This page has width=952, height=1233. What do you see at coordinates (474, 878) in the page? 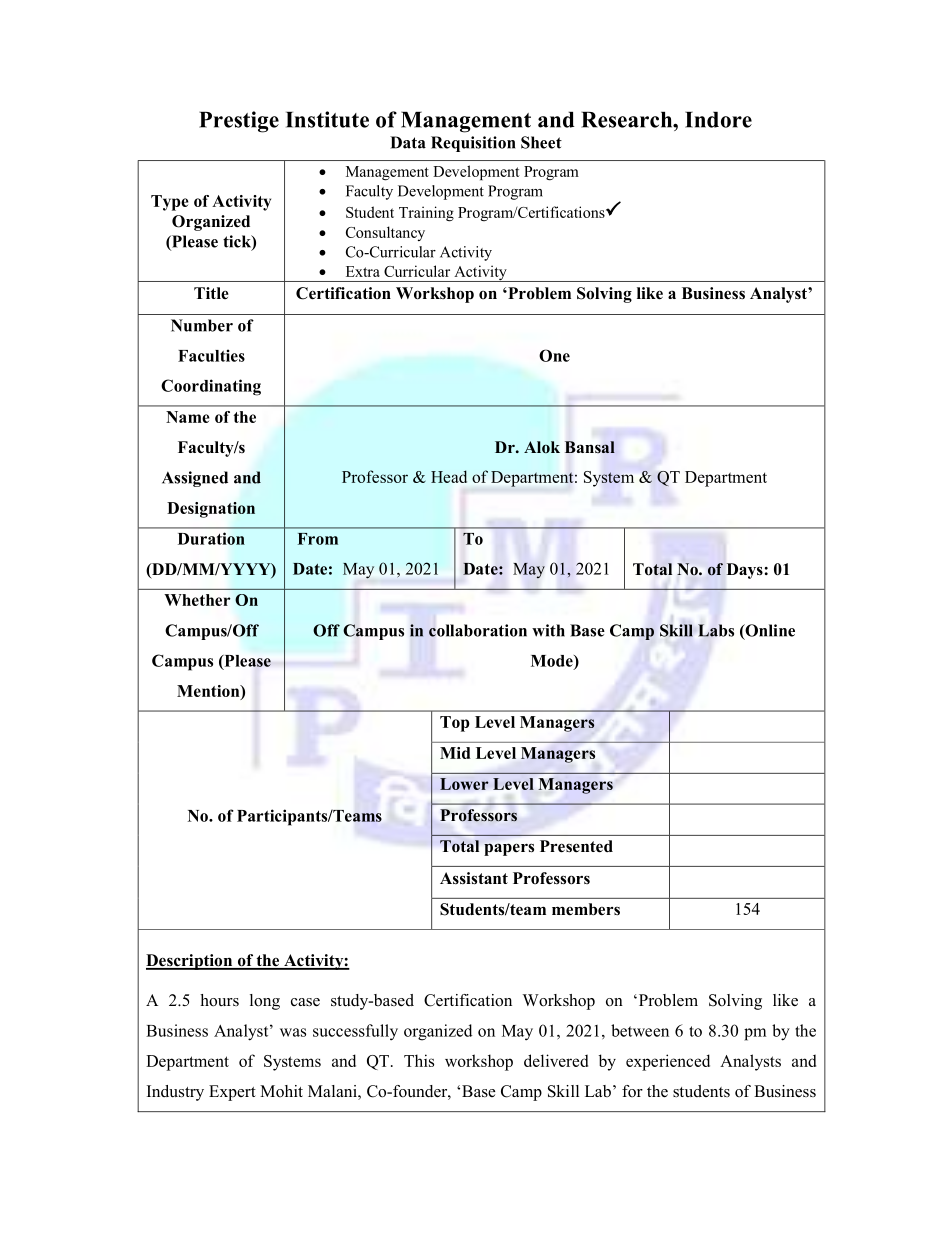
I see `Assistant` at bounding box center [474, 878].
